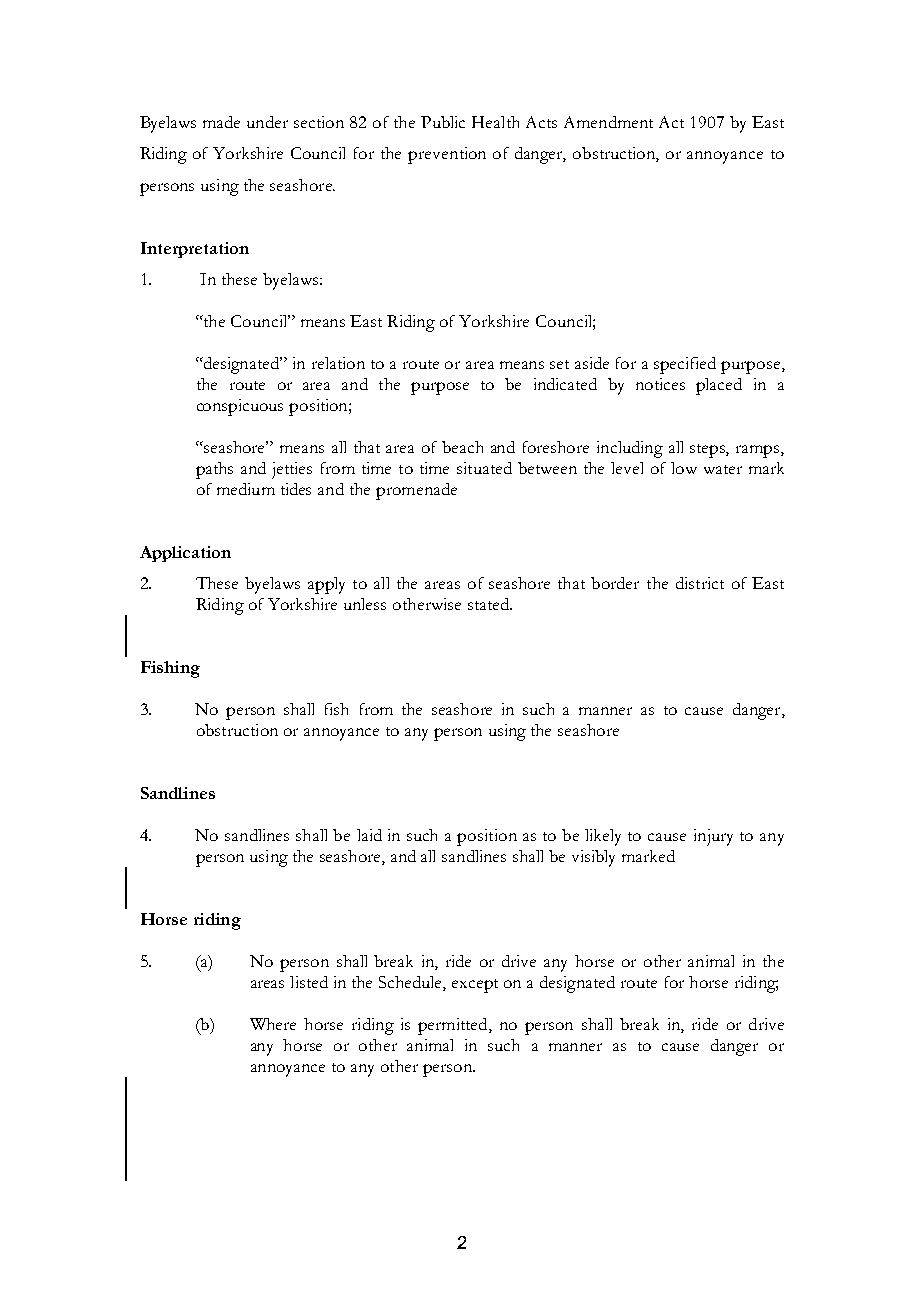 The image size is (924, 1308). Describe the element at coordinates (713, 837) in the screenshot. I see `injury` at that location.
